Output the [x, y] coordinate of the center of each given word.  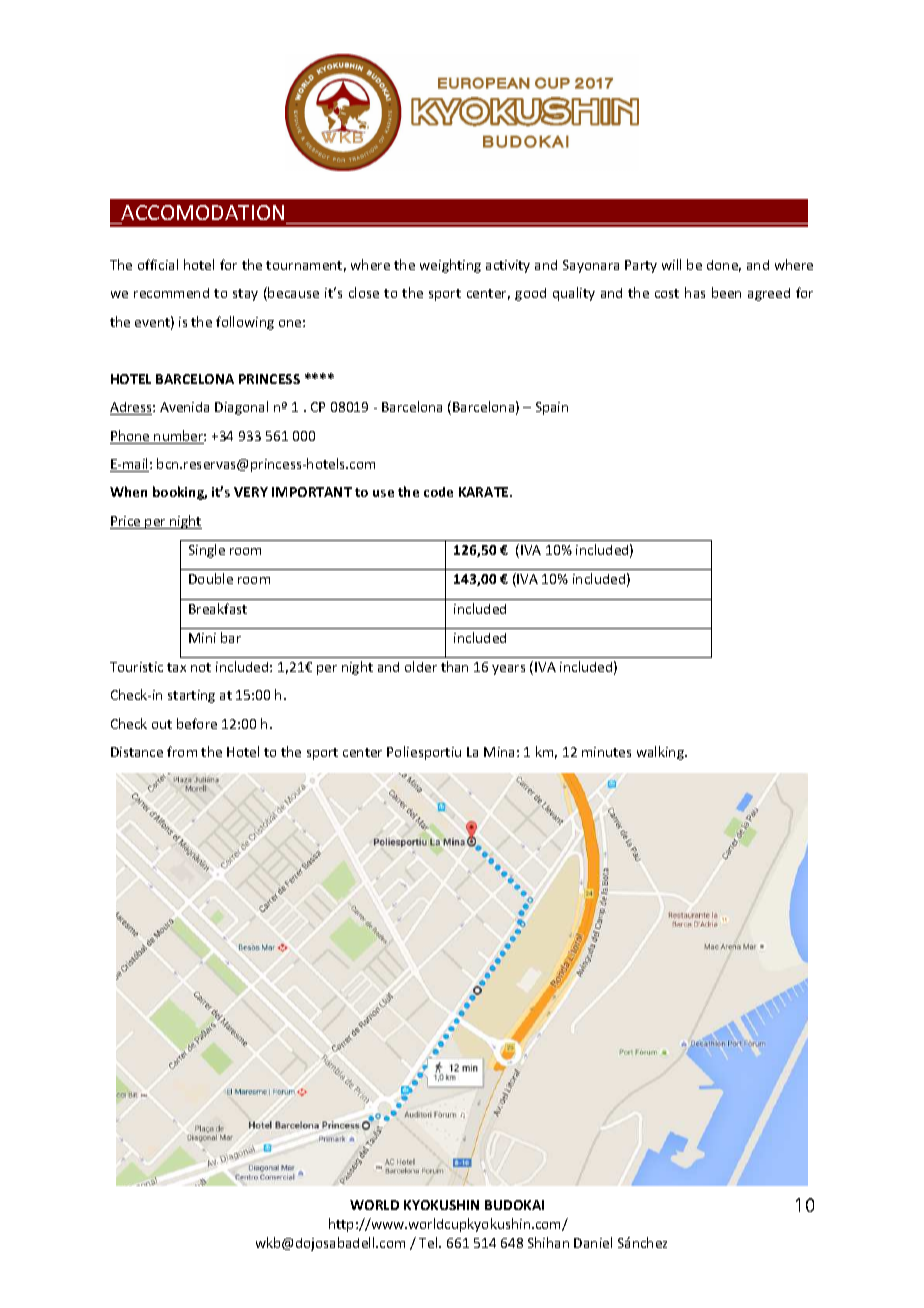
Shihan [548, 1242]
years [508, 670]
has [695, 292]
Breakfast [218, 608]
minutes [606, 752]
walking [661, 753]
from [182, 751]
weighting [450, 266]
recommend [171, 293]
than [454, 666]
